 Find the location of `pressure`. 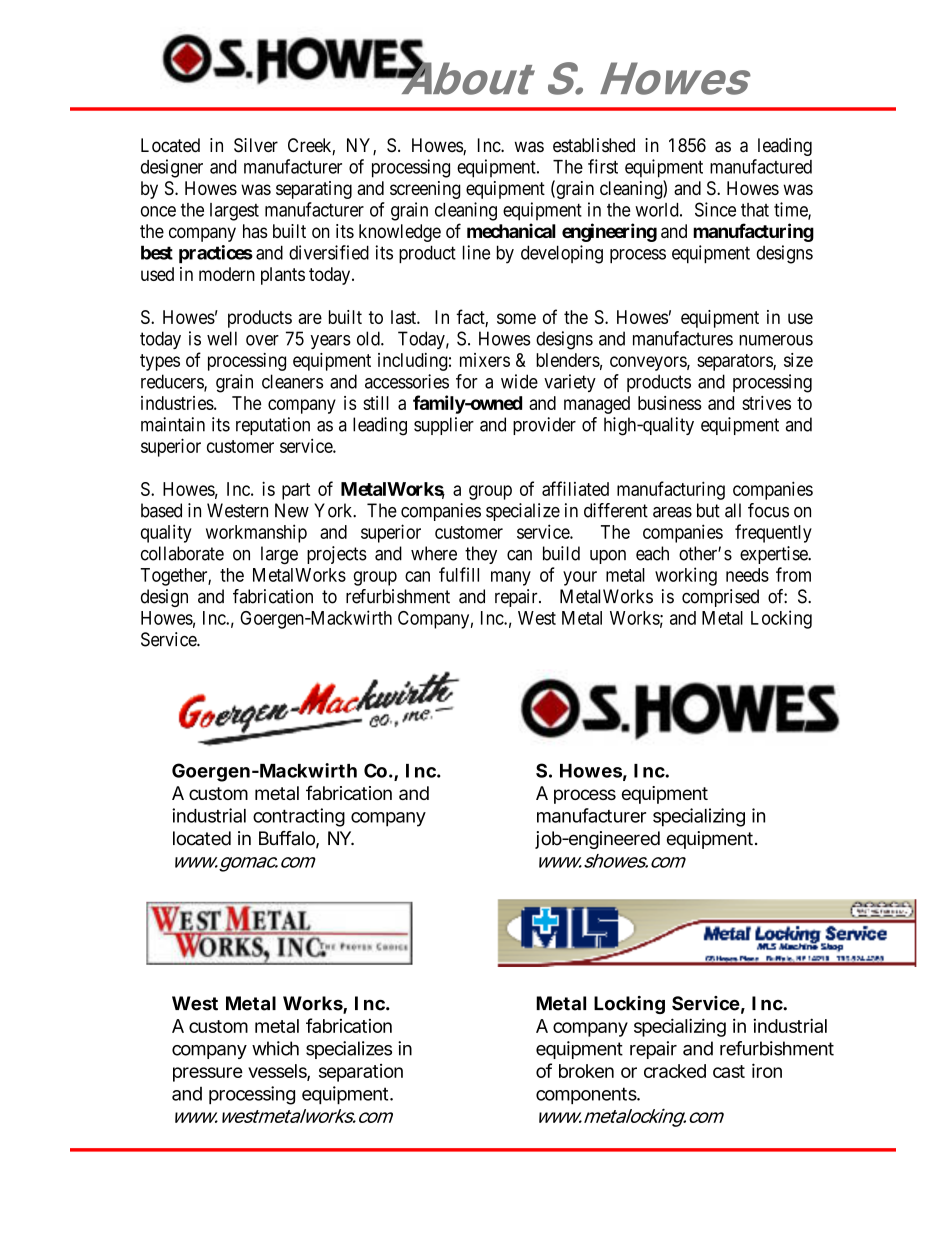

pressure is located at coordinates (208, 1074).
